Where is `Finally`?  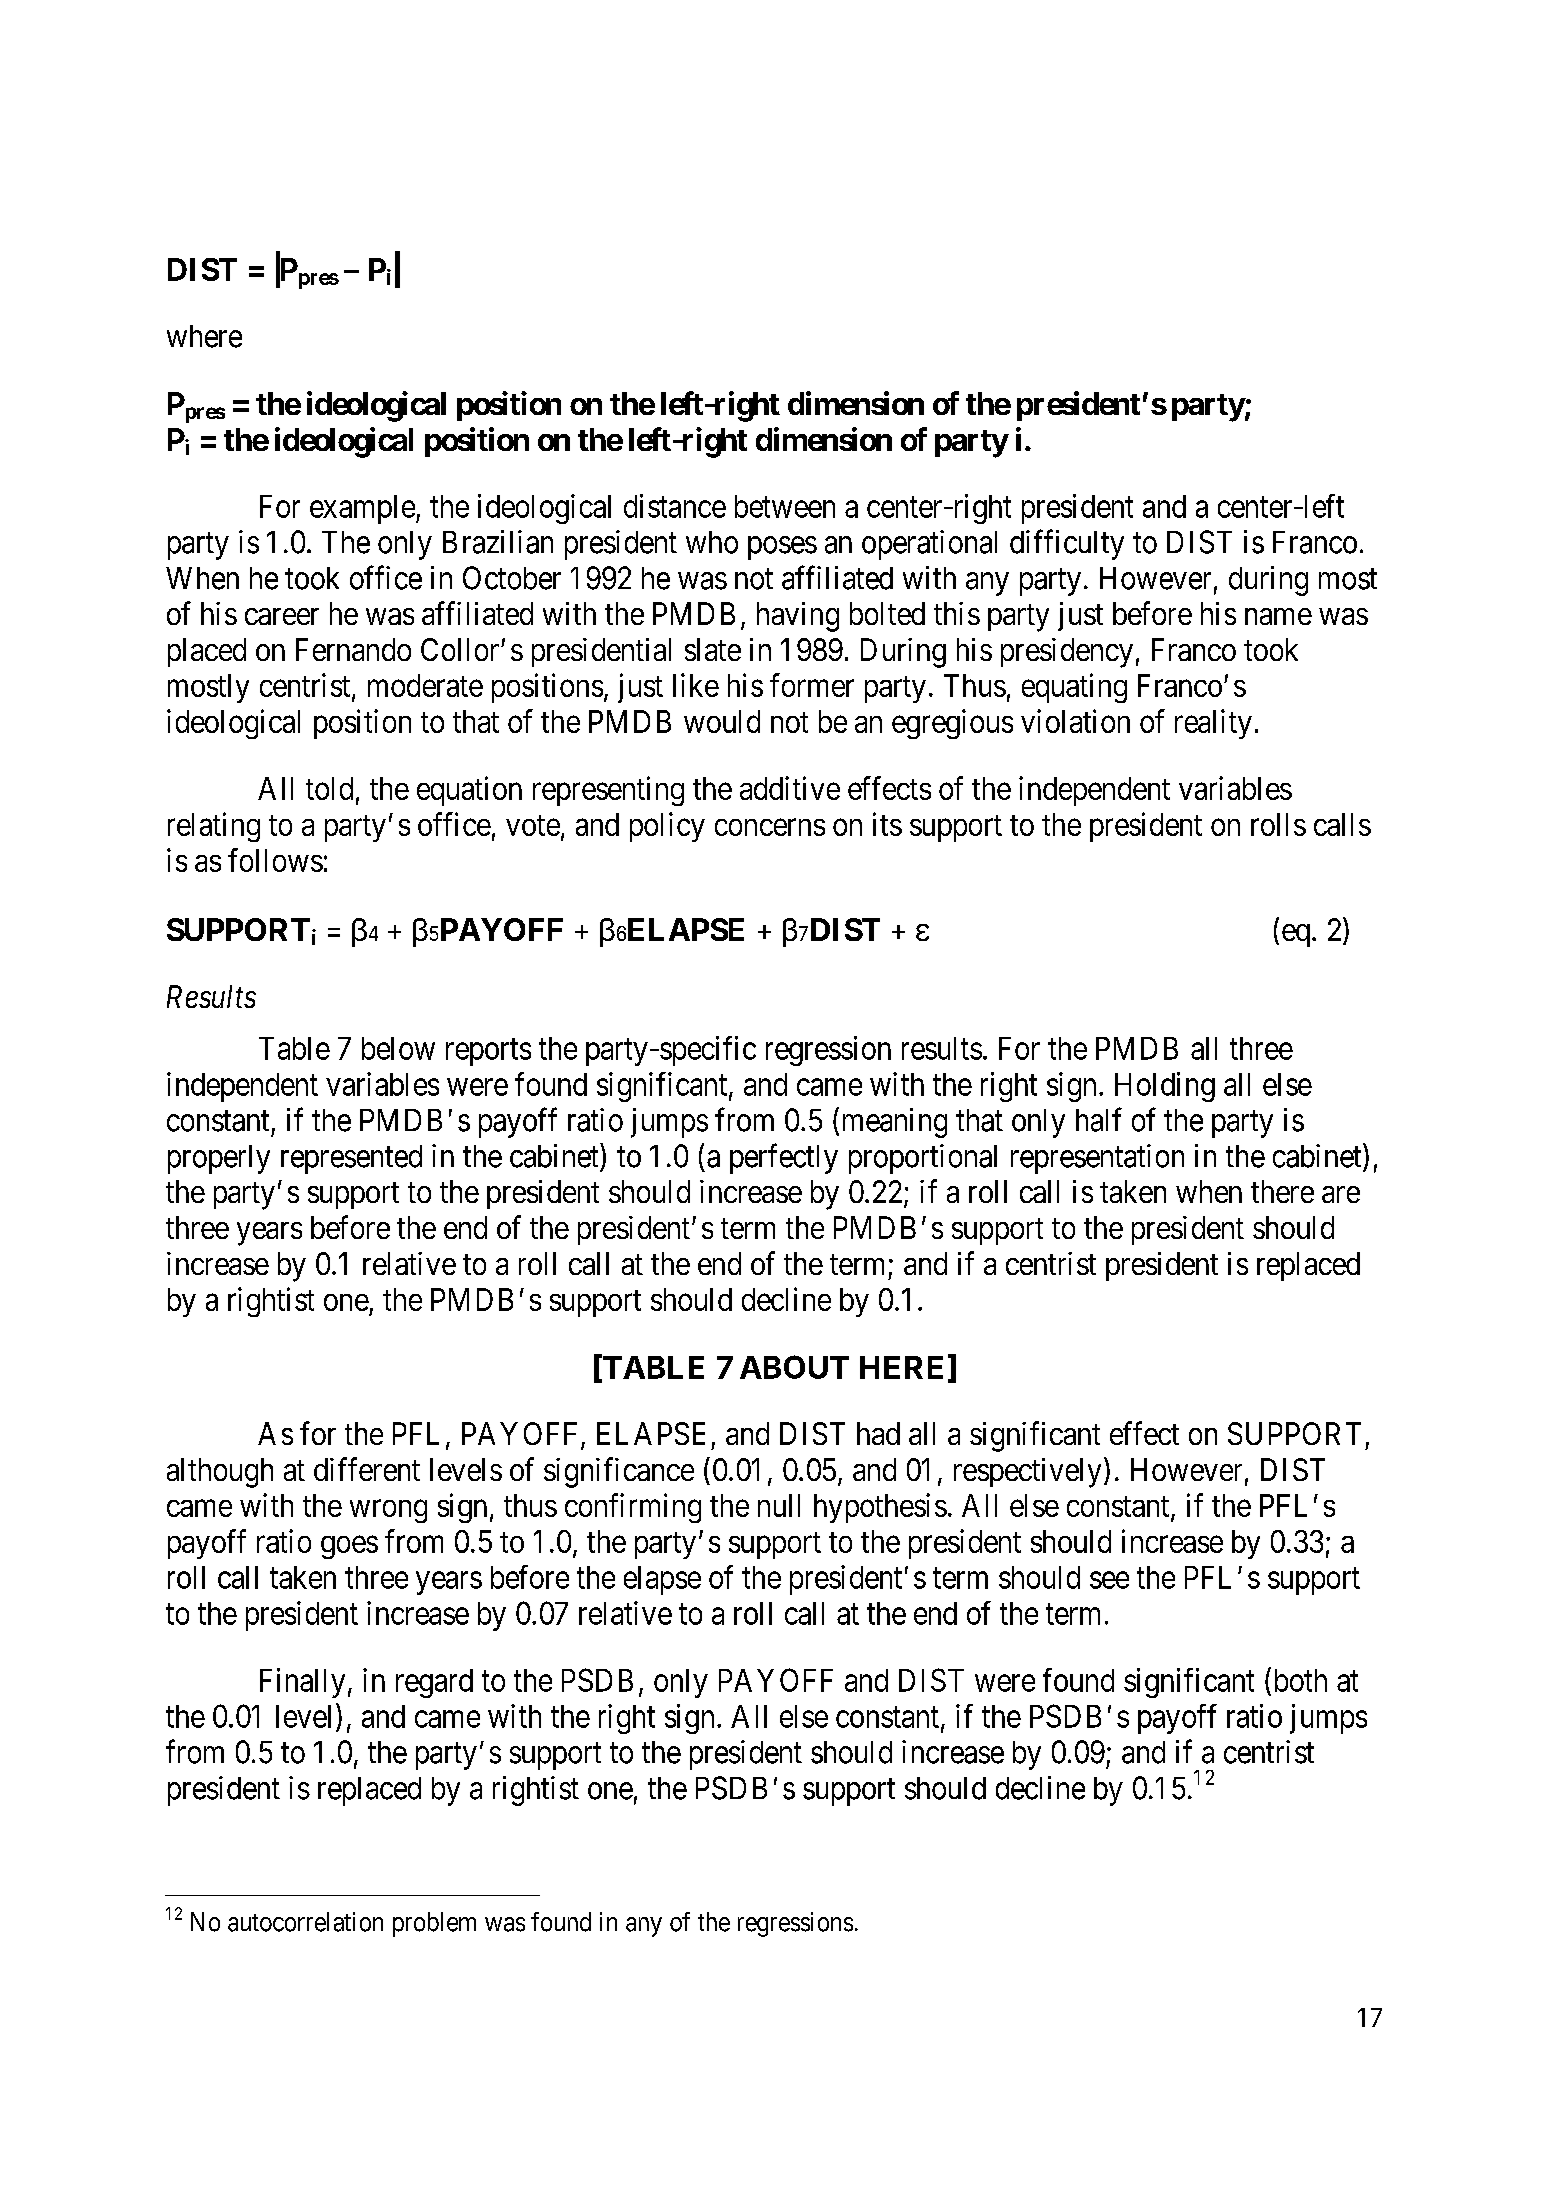
Finally is located at coordinates (302, 1683).
